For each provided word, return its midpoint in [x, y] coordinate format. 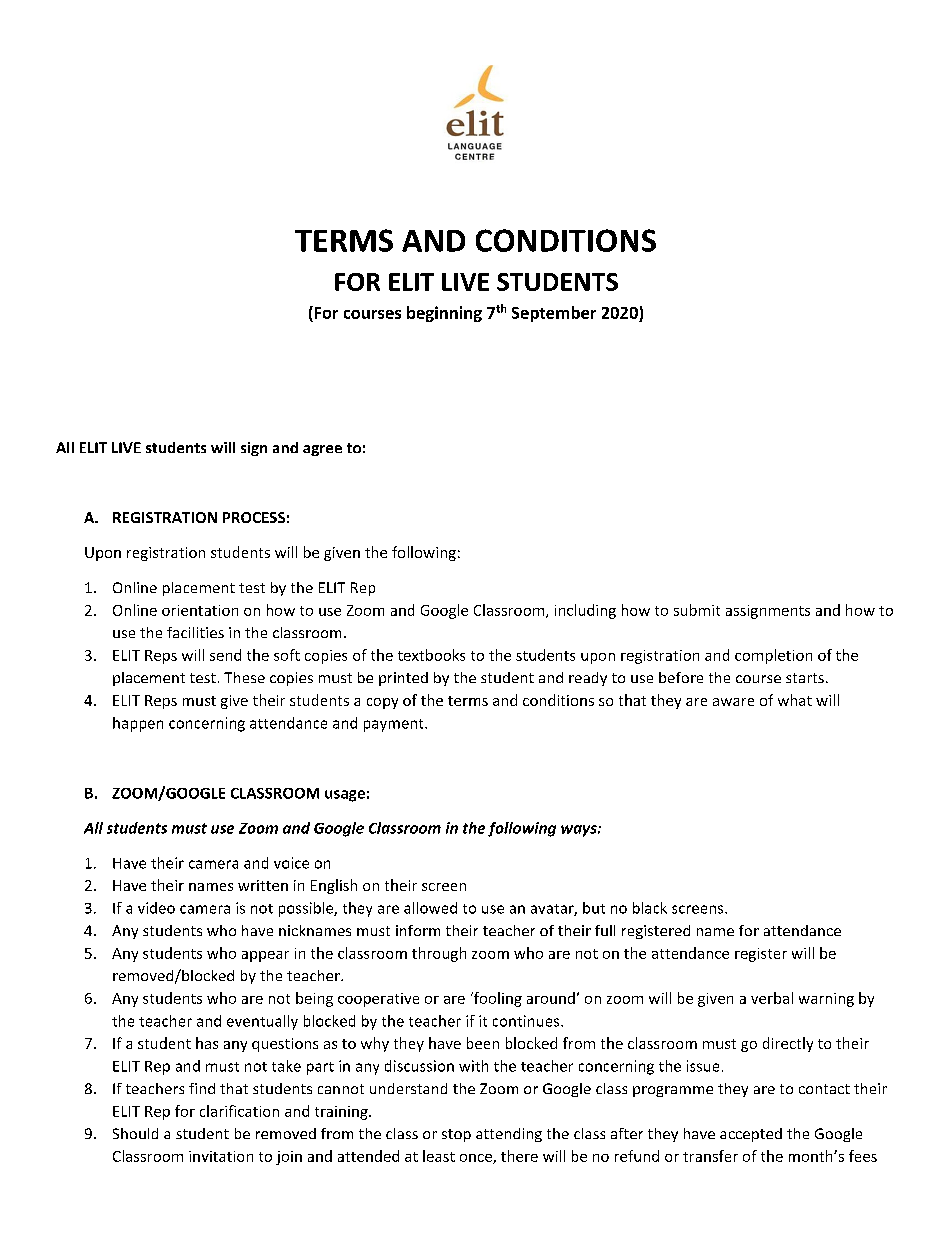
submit [697, 610]
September [554, 314]
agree [322, 450]
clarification [239, 1111]
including [585, 611]
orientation [200, 610]
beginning [444, 314]
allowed [430, 908]
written [263, 885]
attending [509, 1135]
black [650, 908]
